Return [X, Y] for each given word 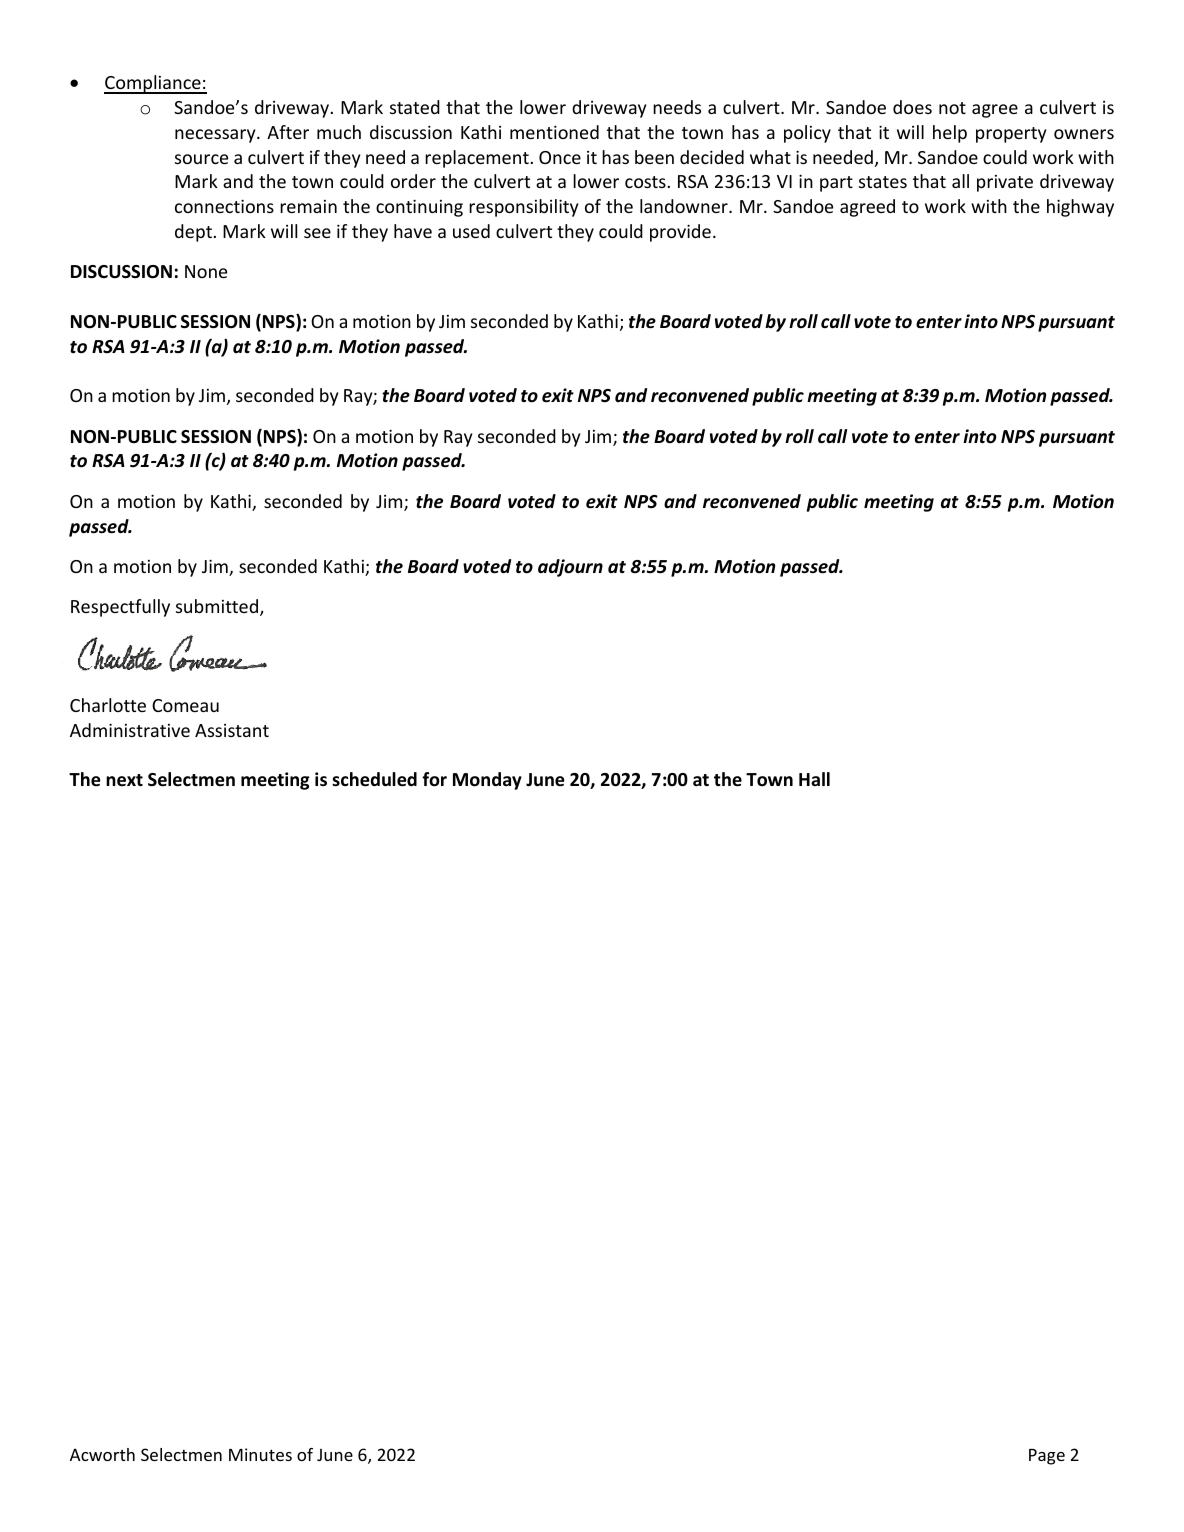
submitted [218, 607]
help [950, 134]
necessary [216, 136]
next [124, 780]
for [434, 779]
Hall [814, 779]
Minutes [260, 1454]
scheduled [374, 779]
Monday [487, 781]
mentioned [554, 132]
